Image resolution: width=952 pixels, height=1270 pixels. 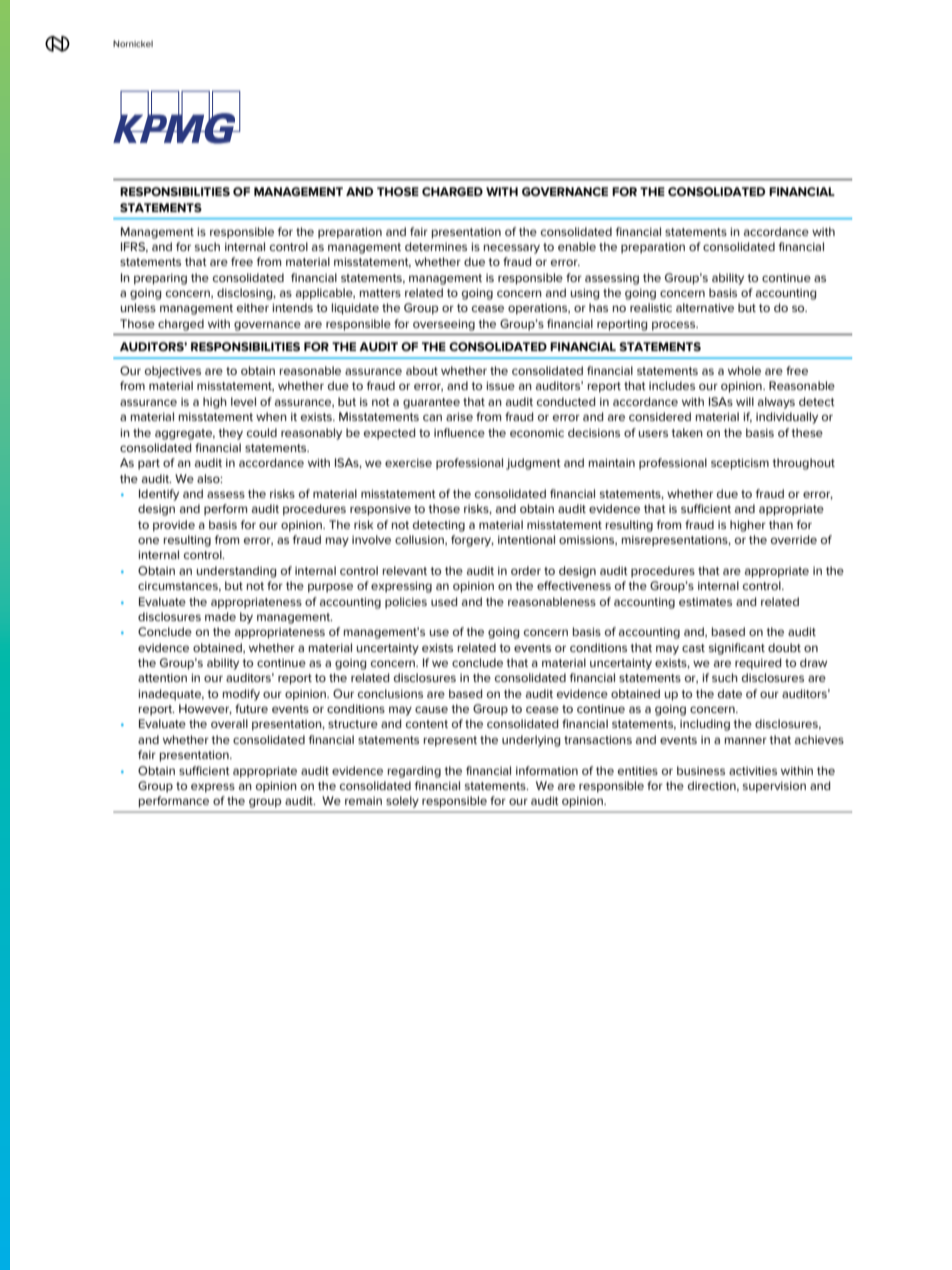 I want to click on provide, so click(x=174, y=526).
